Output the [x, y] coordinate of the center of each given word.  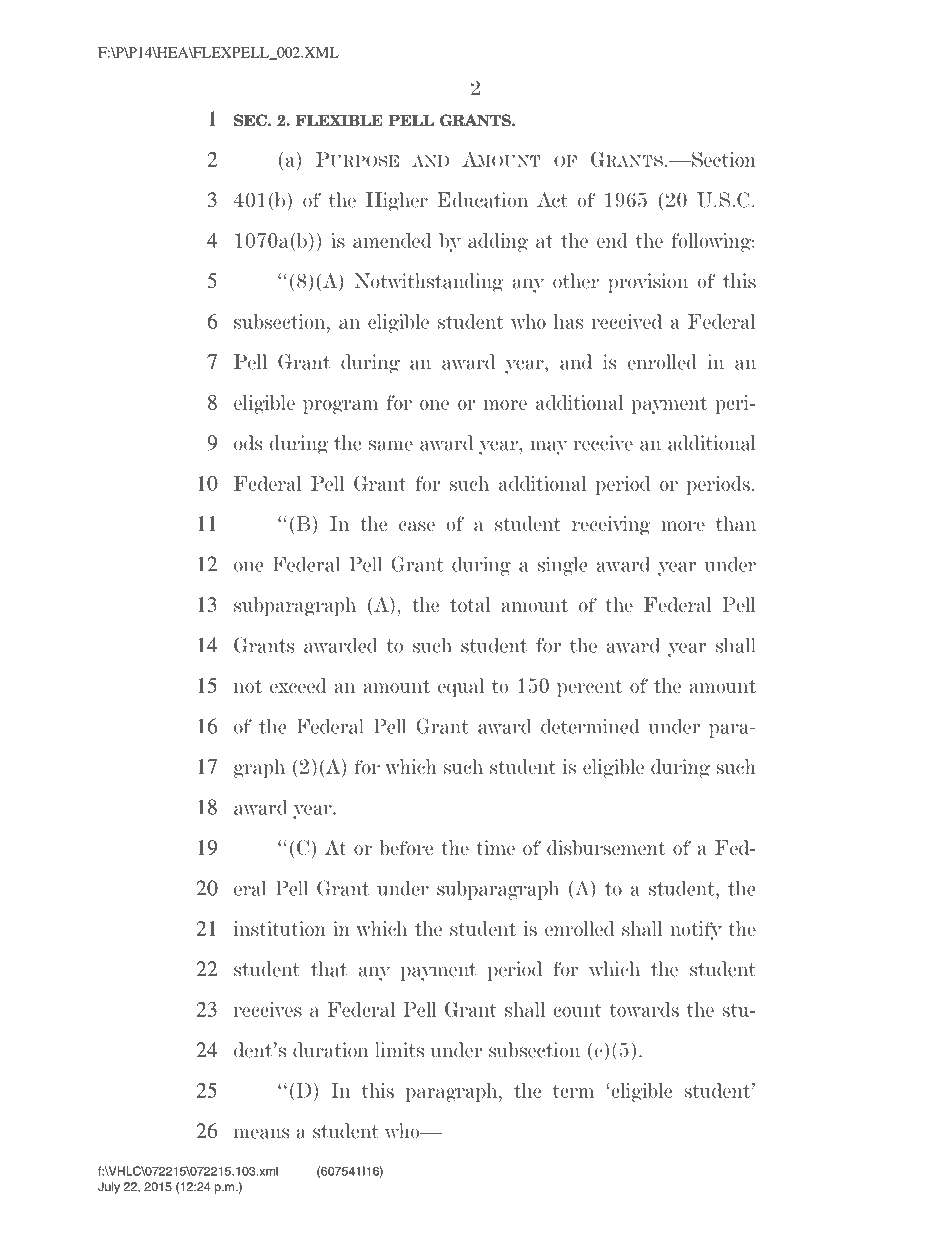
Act [552, 200]
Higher [397, 202]
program [340, 407]
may [549, 447]
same [391, 445]
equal [461, 687]
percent [589, 688]
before [406, 847]
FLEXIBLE [339, 120]
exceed [298, 685]
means [261, 1133]
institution [280, 928]
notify [696, 931]
